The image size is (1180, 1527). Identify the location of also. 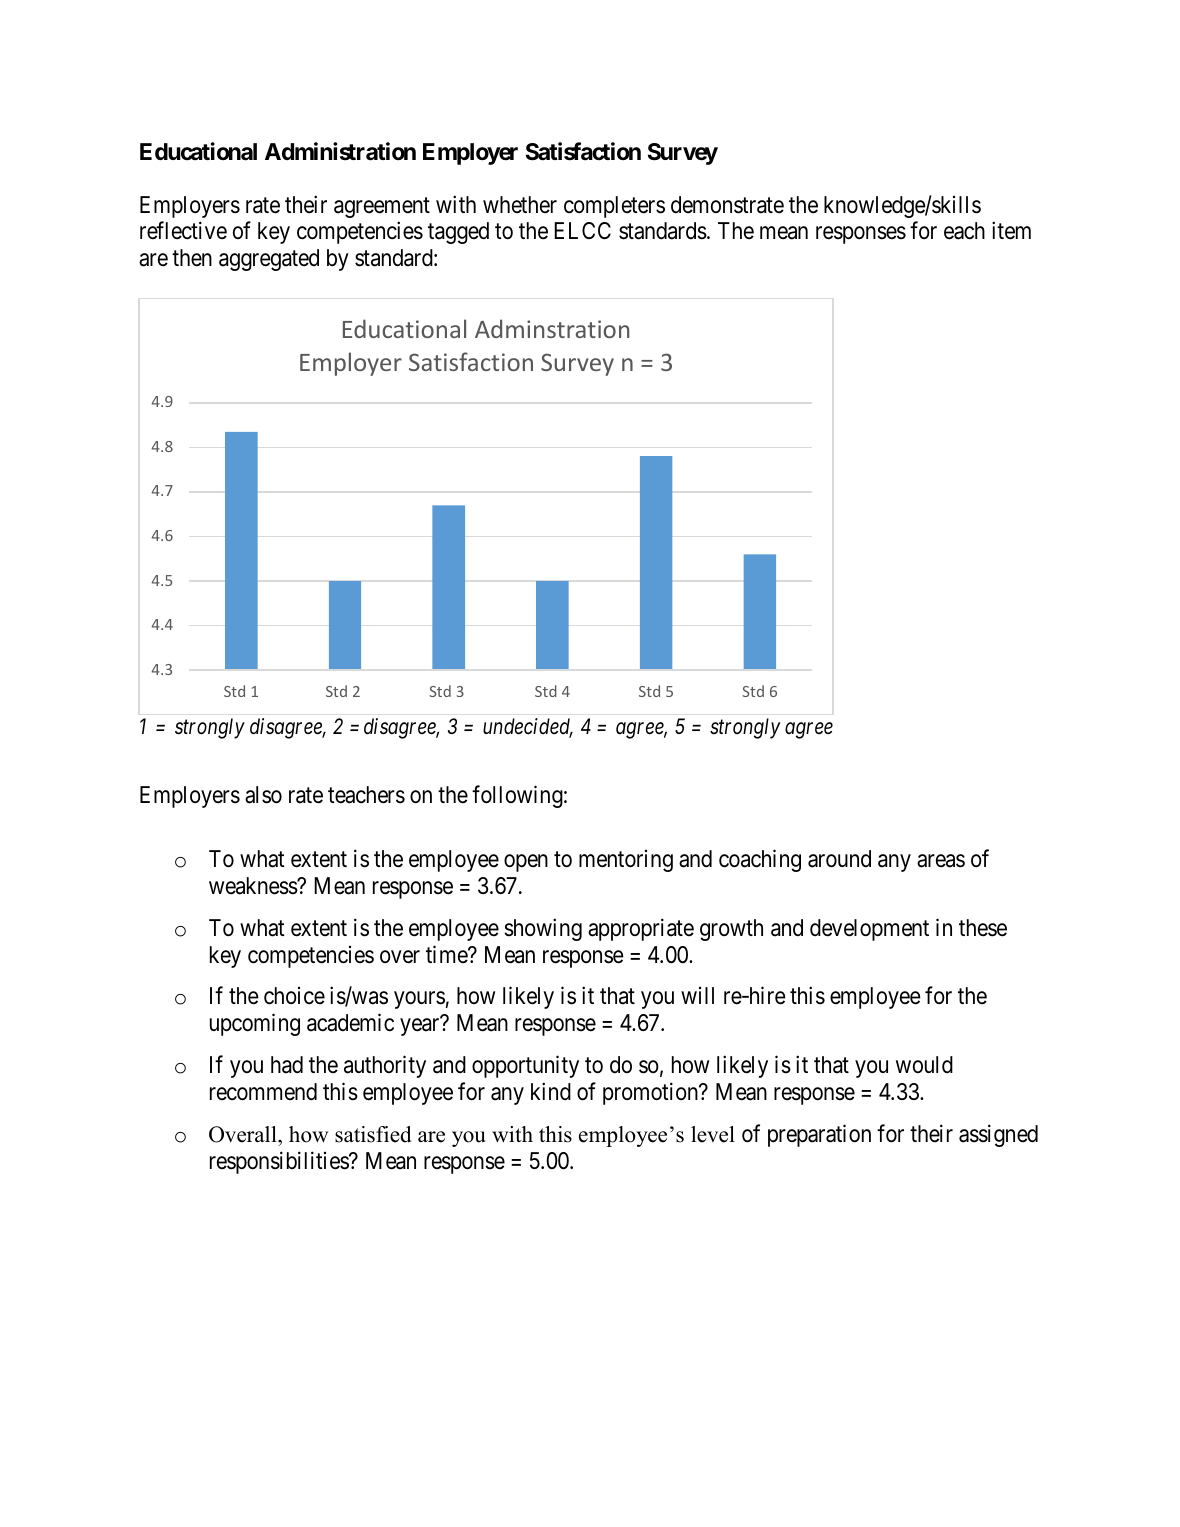
(263, 795).
